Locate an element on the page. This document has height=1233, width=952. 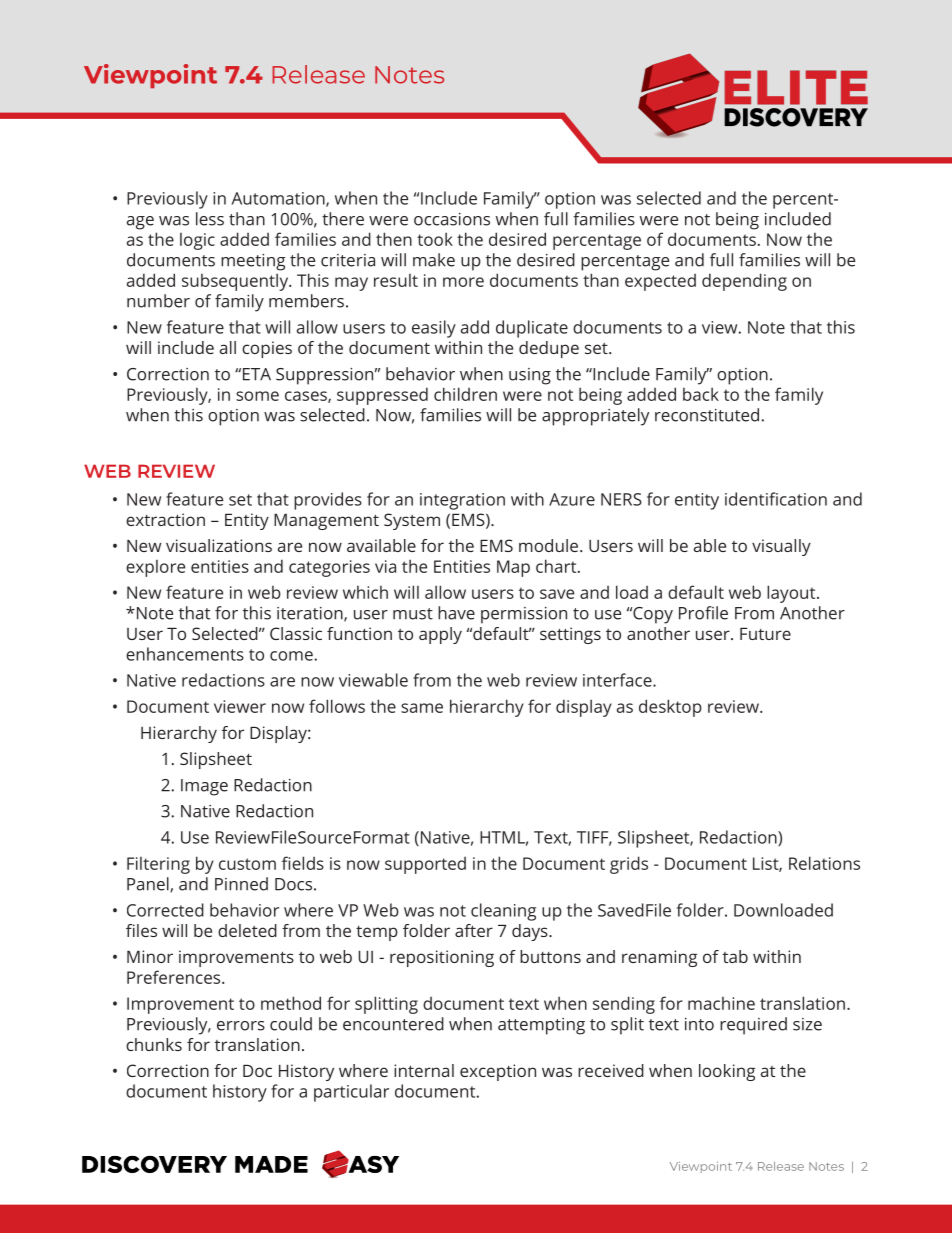
logic is located at coordinates (197, 241).
